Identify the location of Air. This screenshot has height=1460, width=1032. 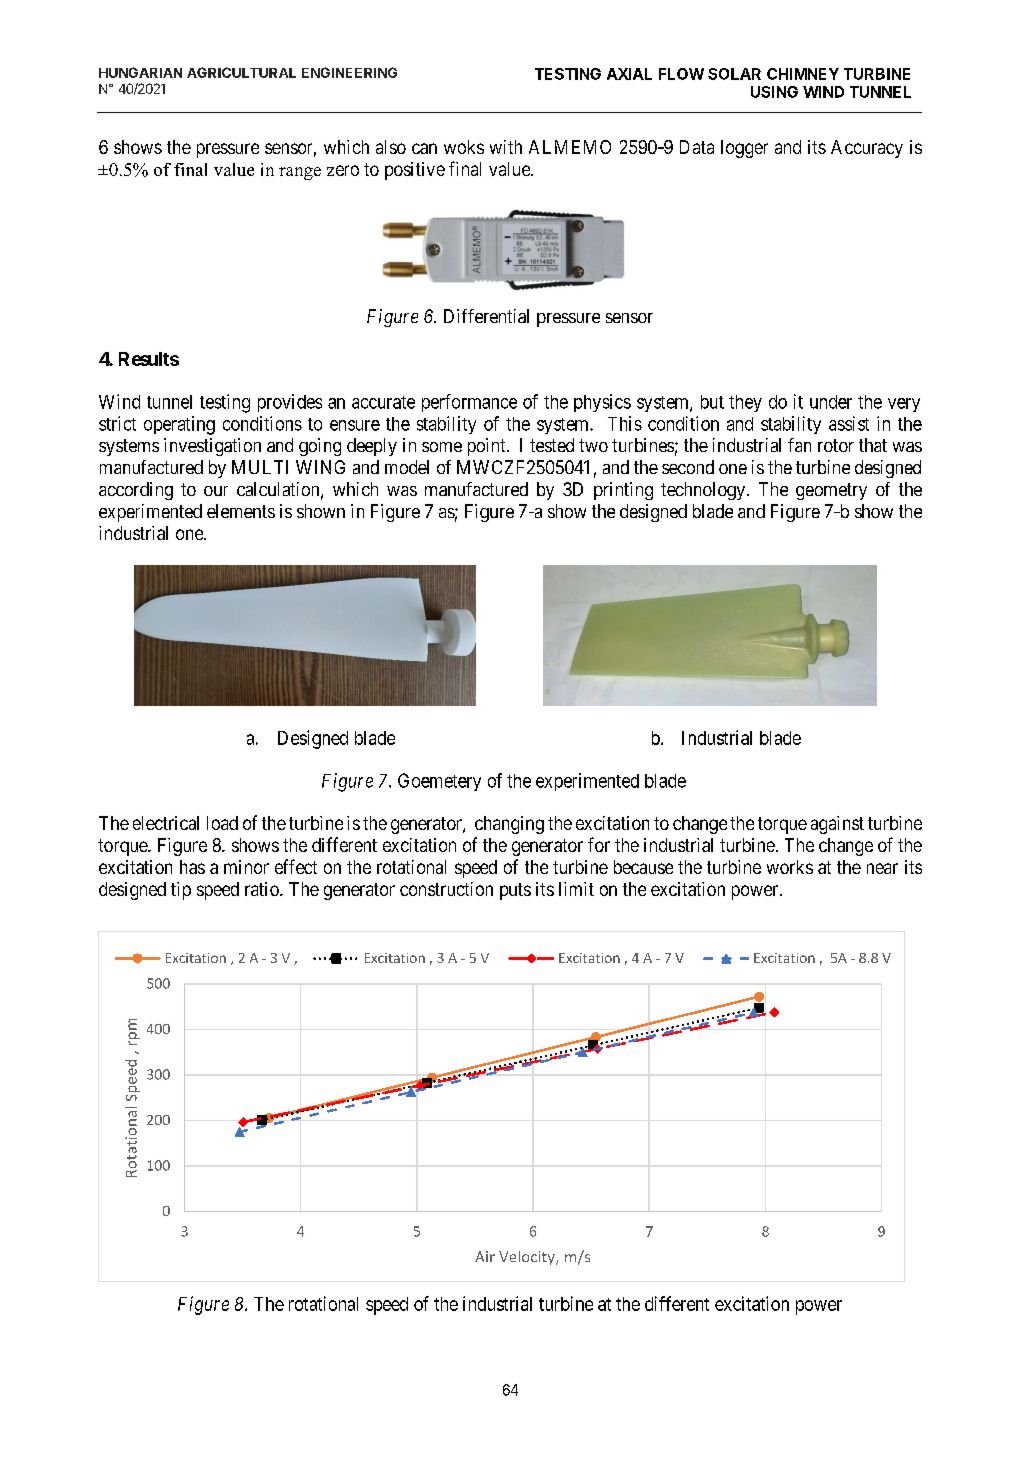
(485, 1256).
